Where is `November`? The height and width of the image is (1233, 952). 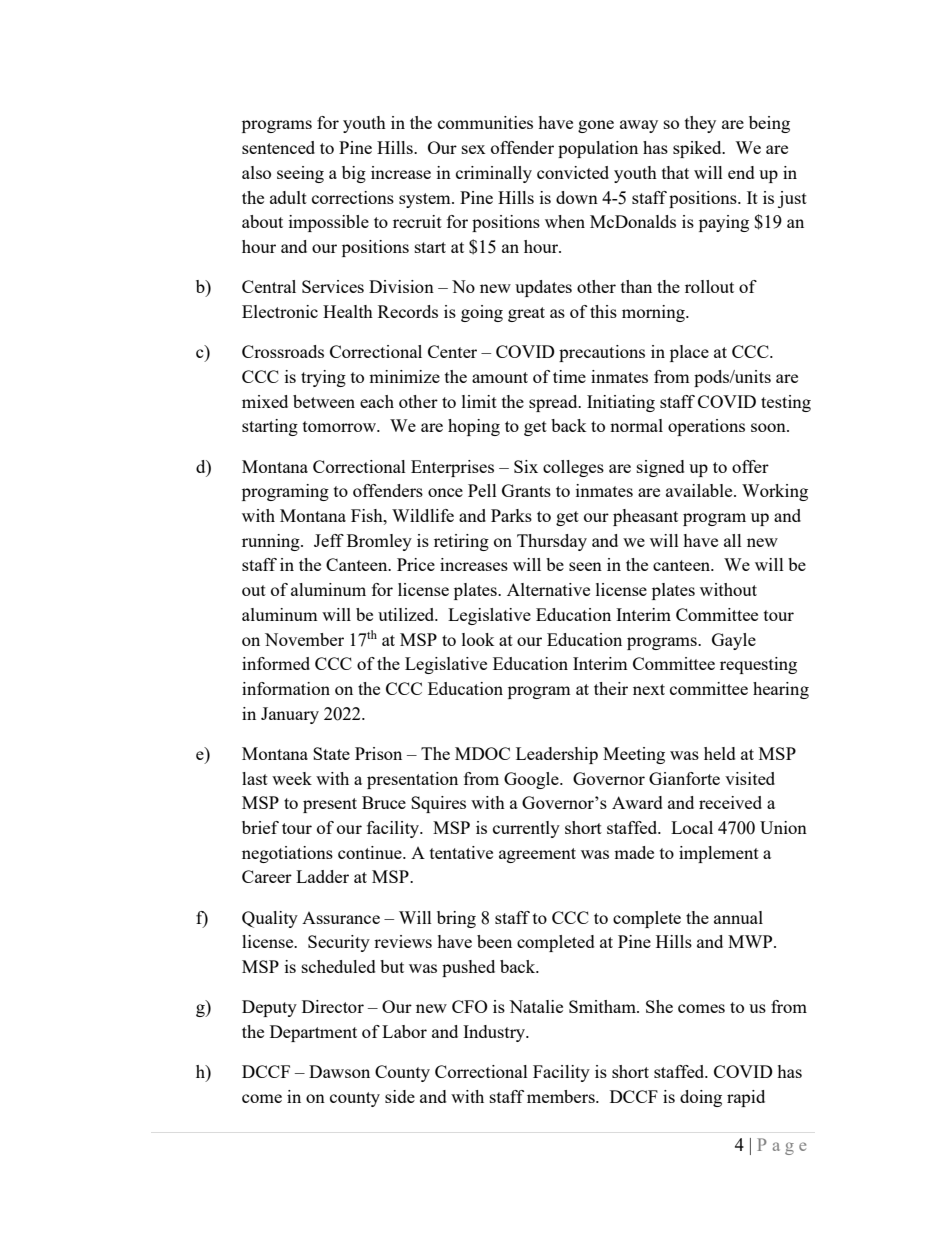 November is located at coordinates (304, 639).
